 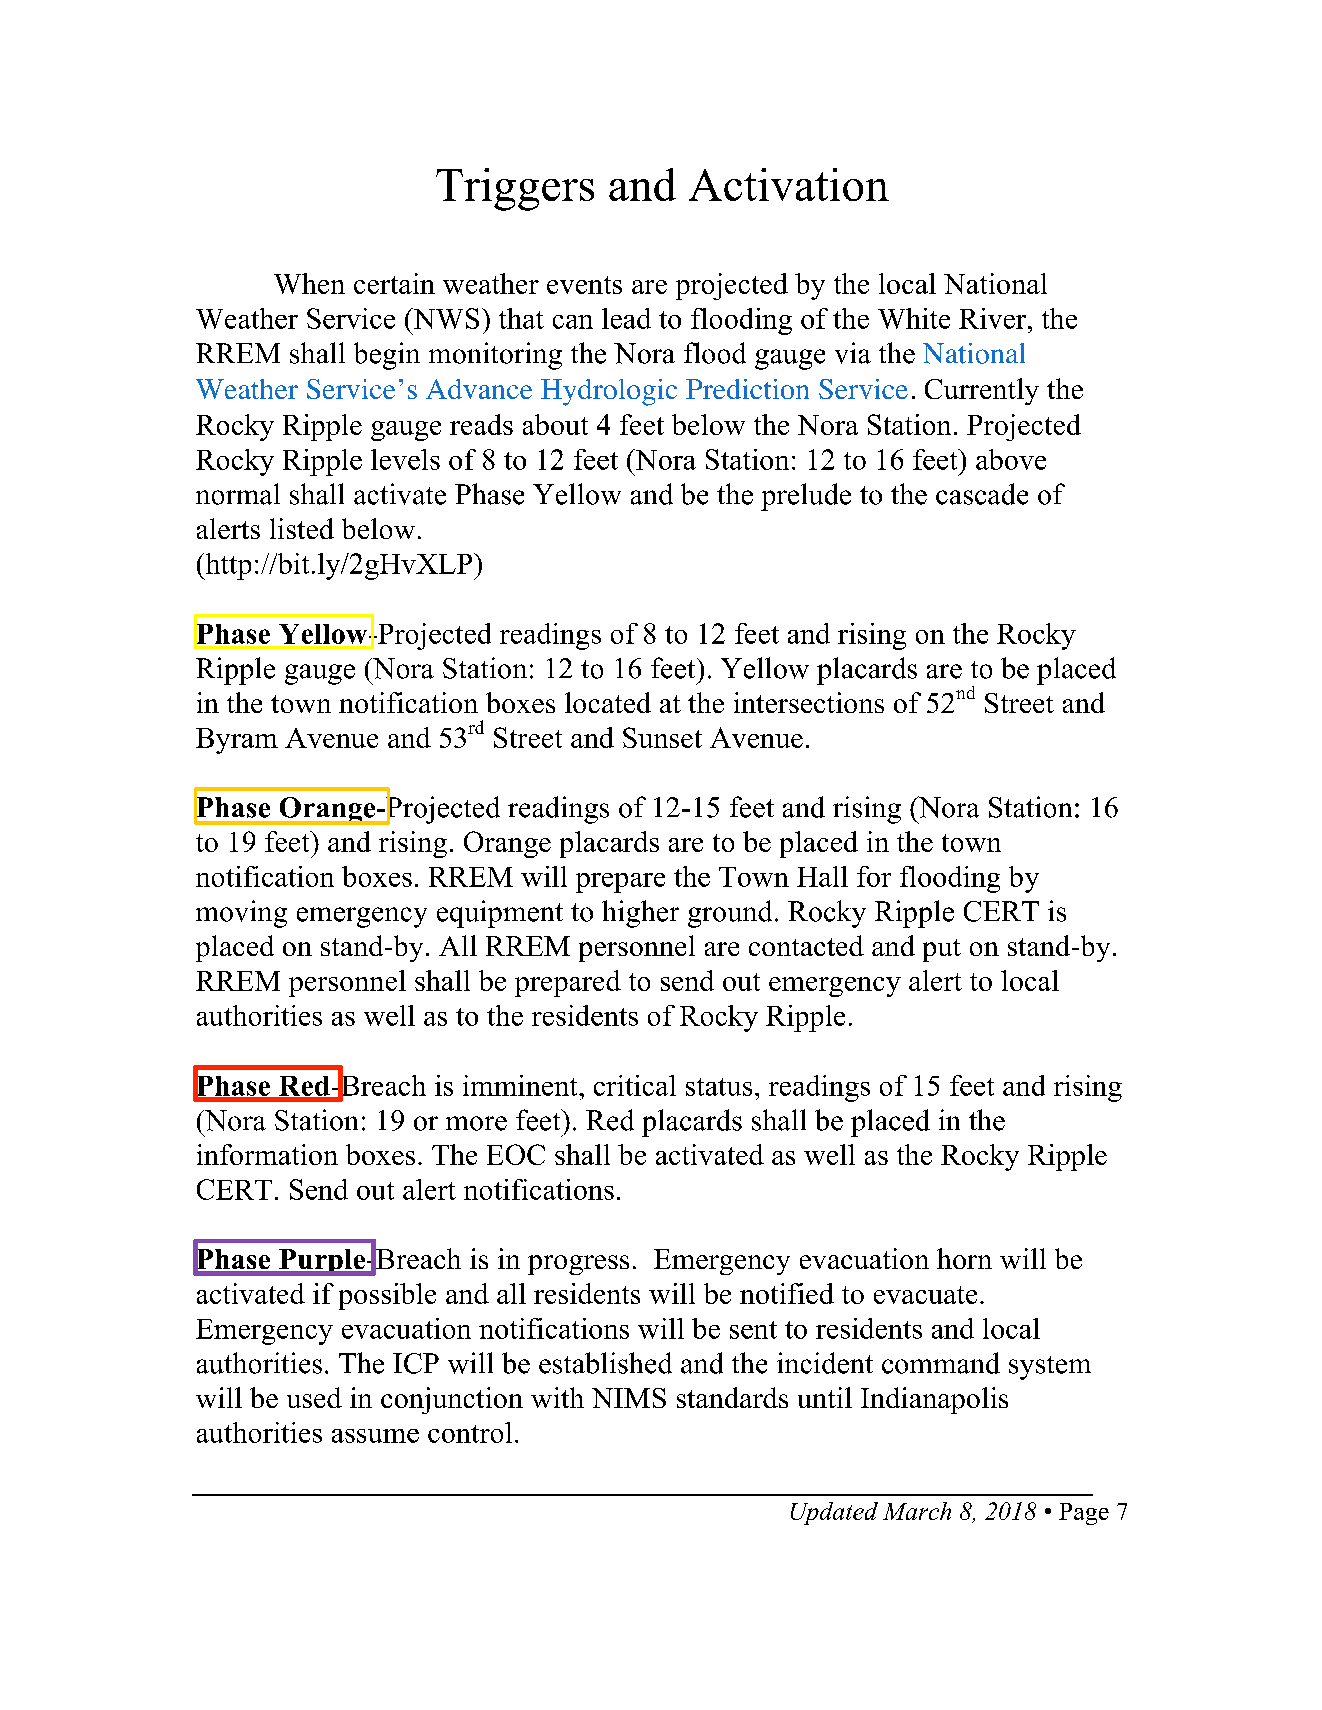 I want to click on River, so click(x=994, y=318).
